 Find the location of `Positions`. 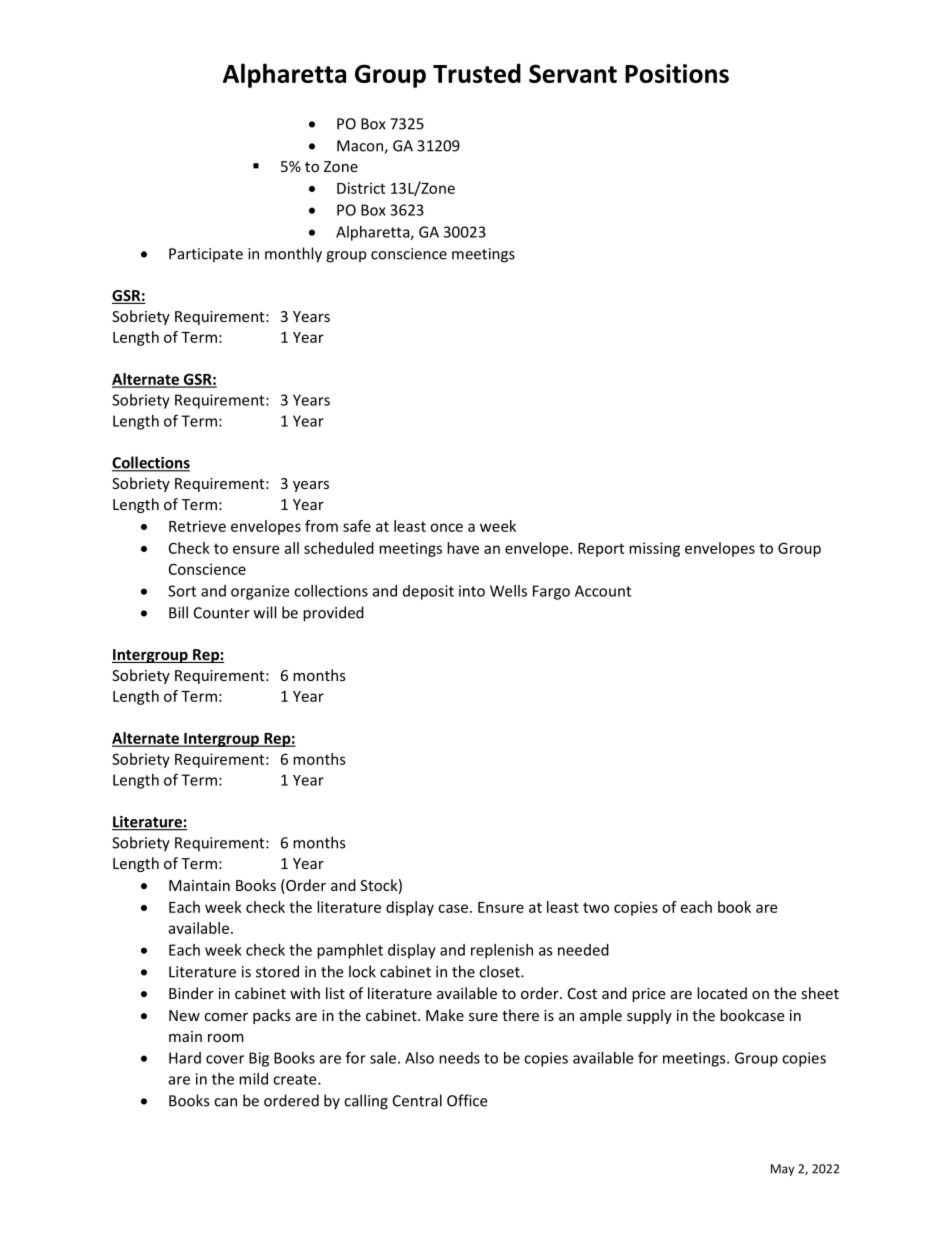

Positions is located at coordinates (677, 73).
